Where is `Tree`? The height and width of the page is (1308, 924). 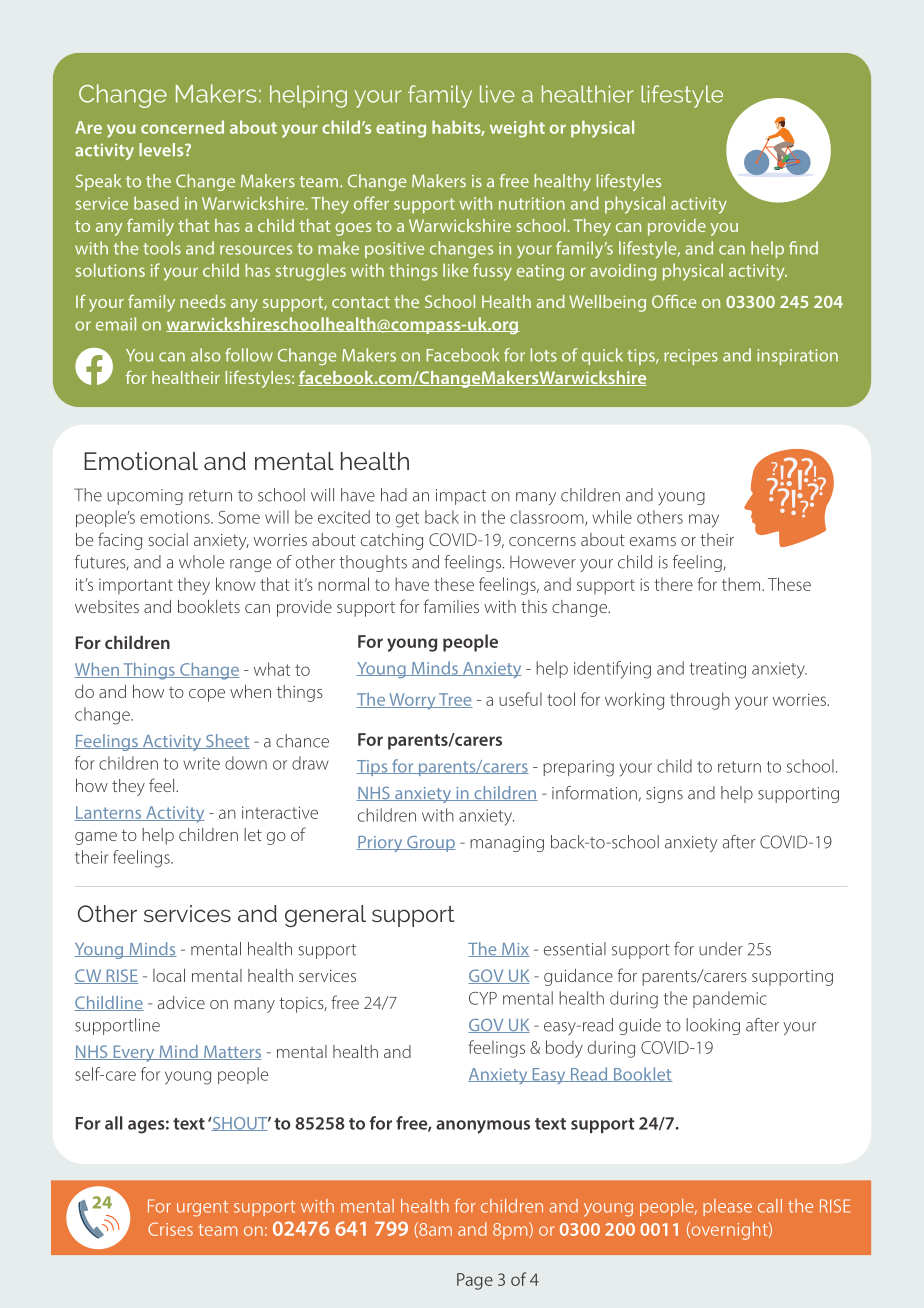 Tree is located at coordinates (455, 700).
